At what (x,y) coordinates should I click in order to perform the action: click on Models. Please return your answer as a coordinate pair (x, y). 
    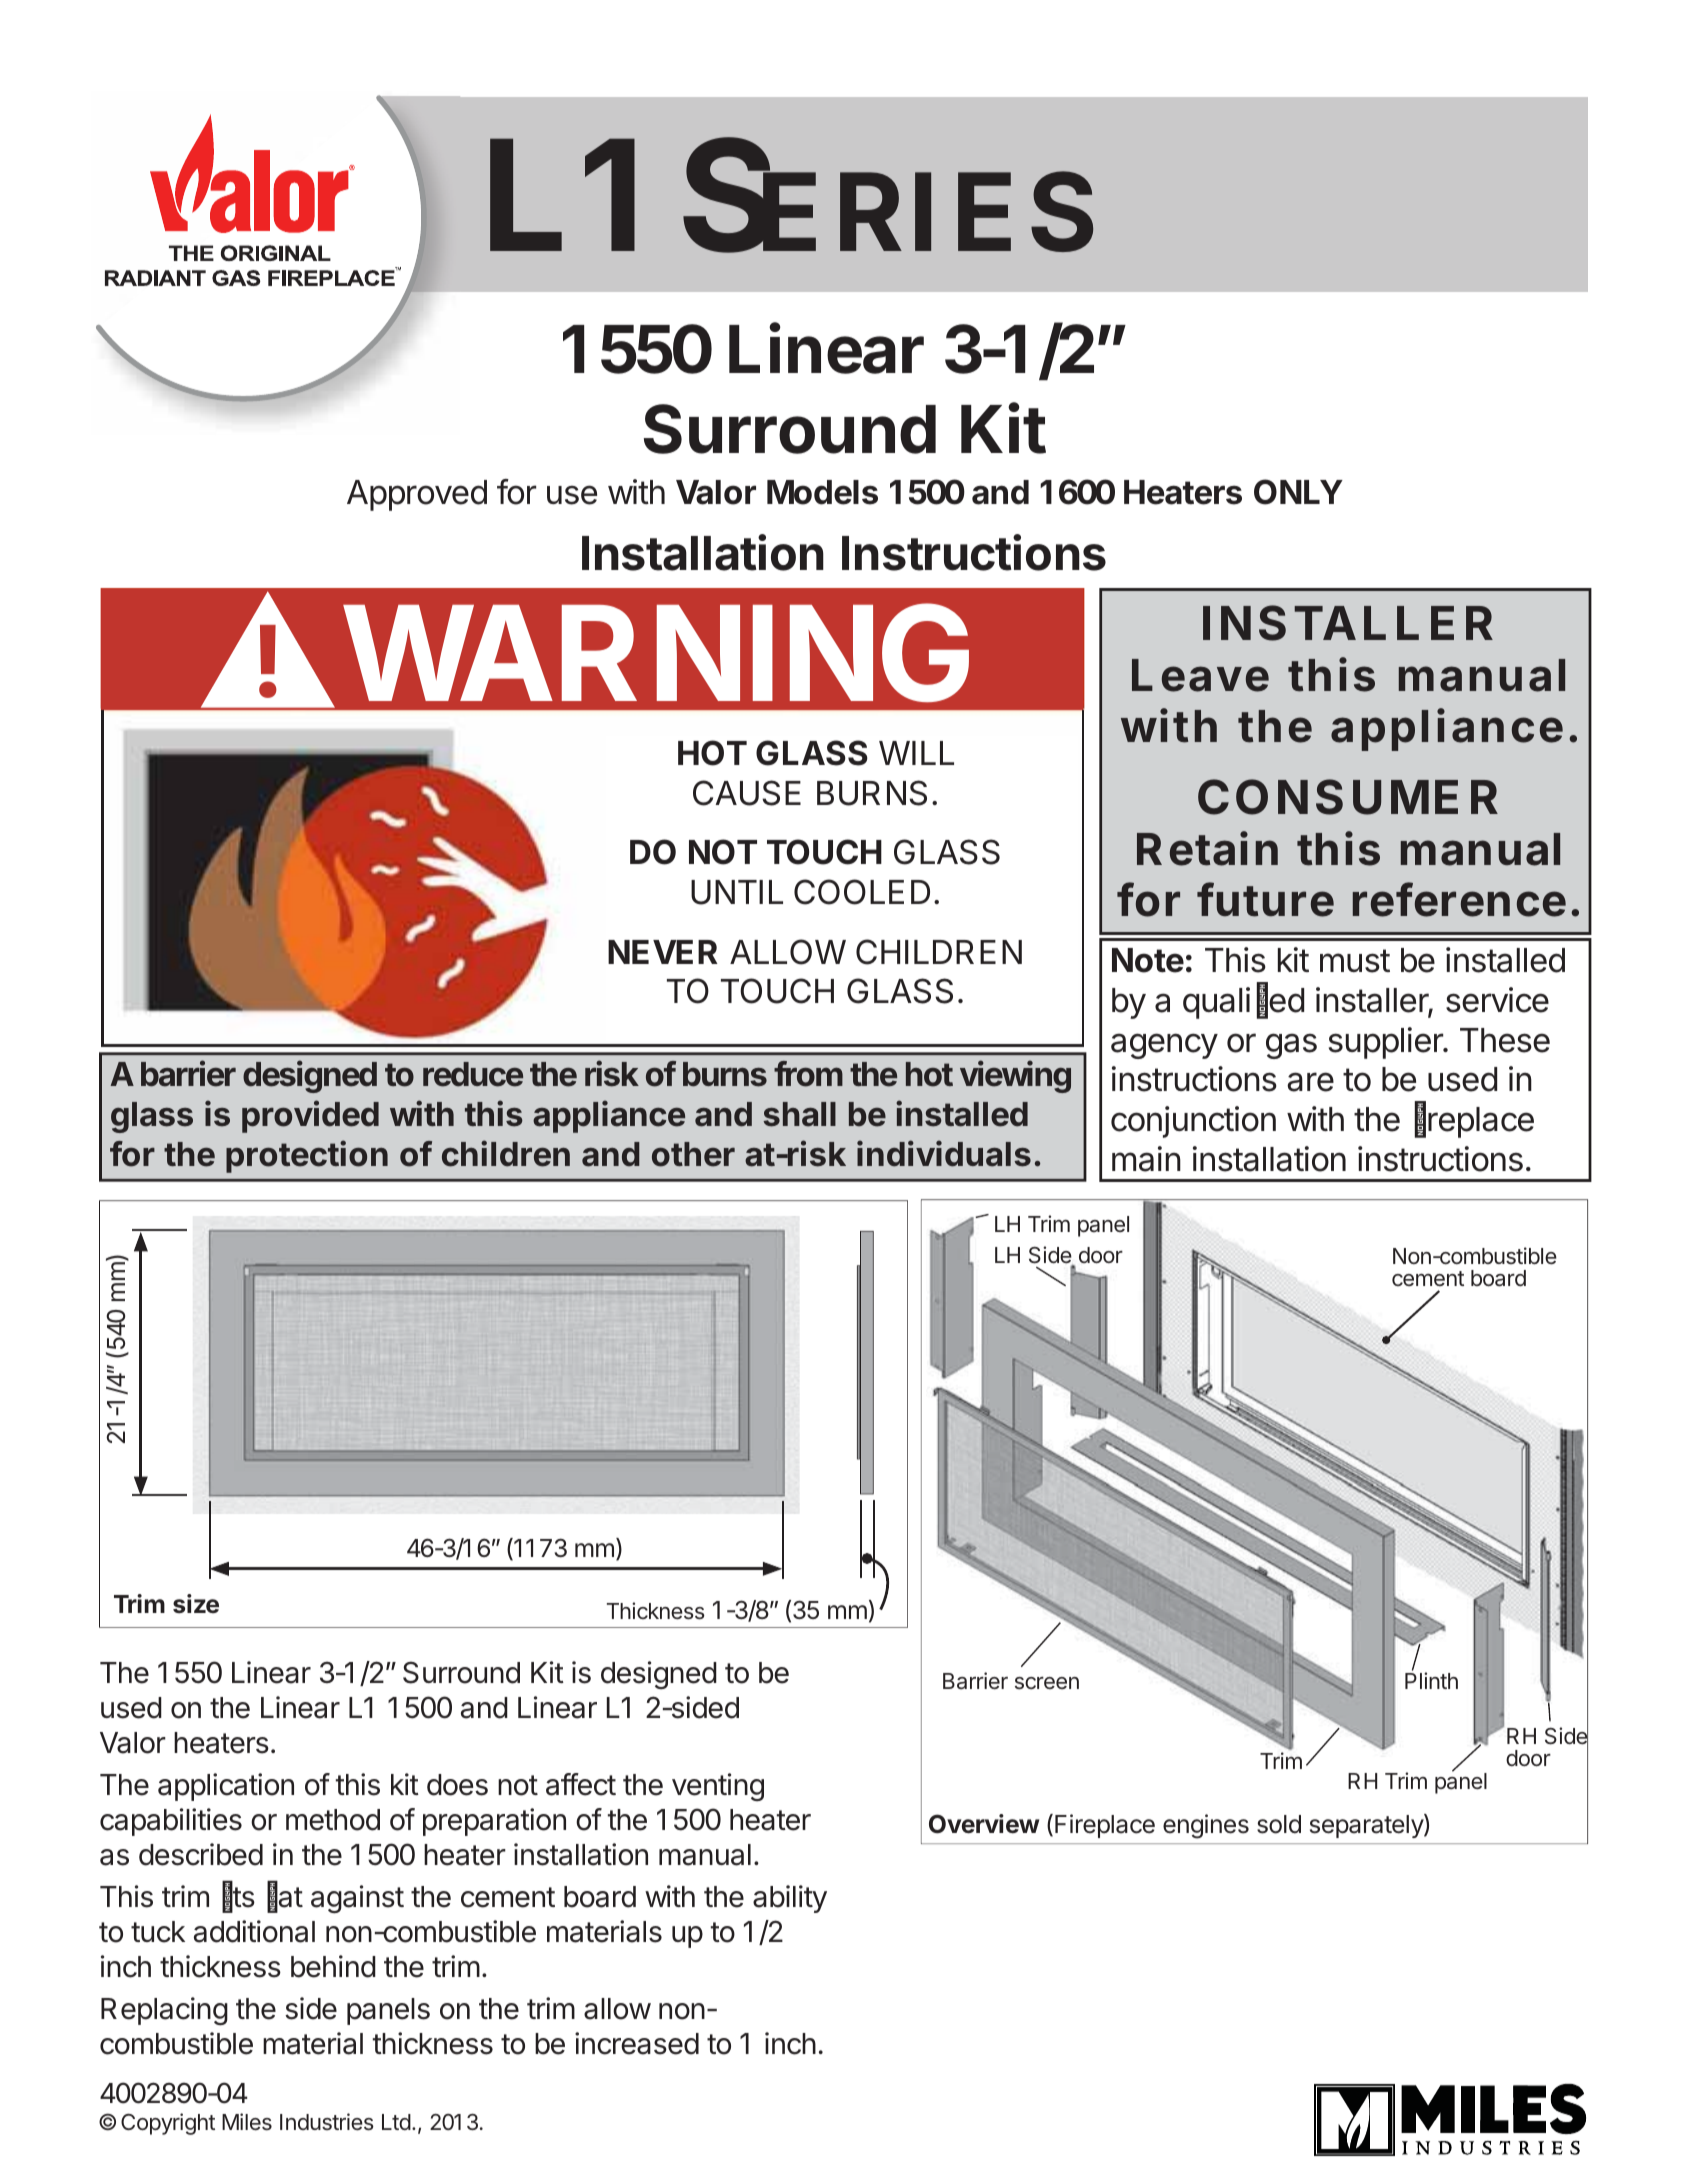
    Looking at the image, I should click on (822, 492).
